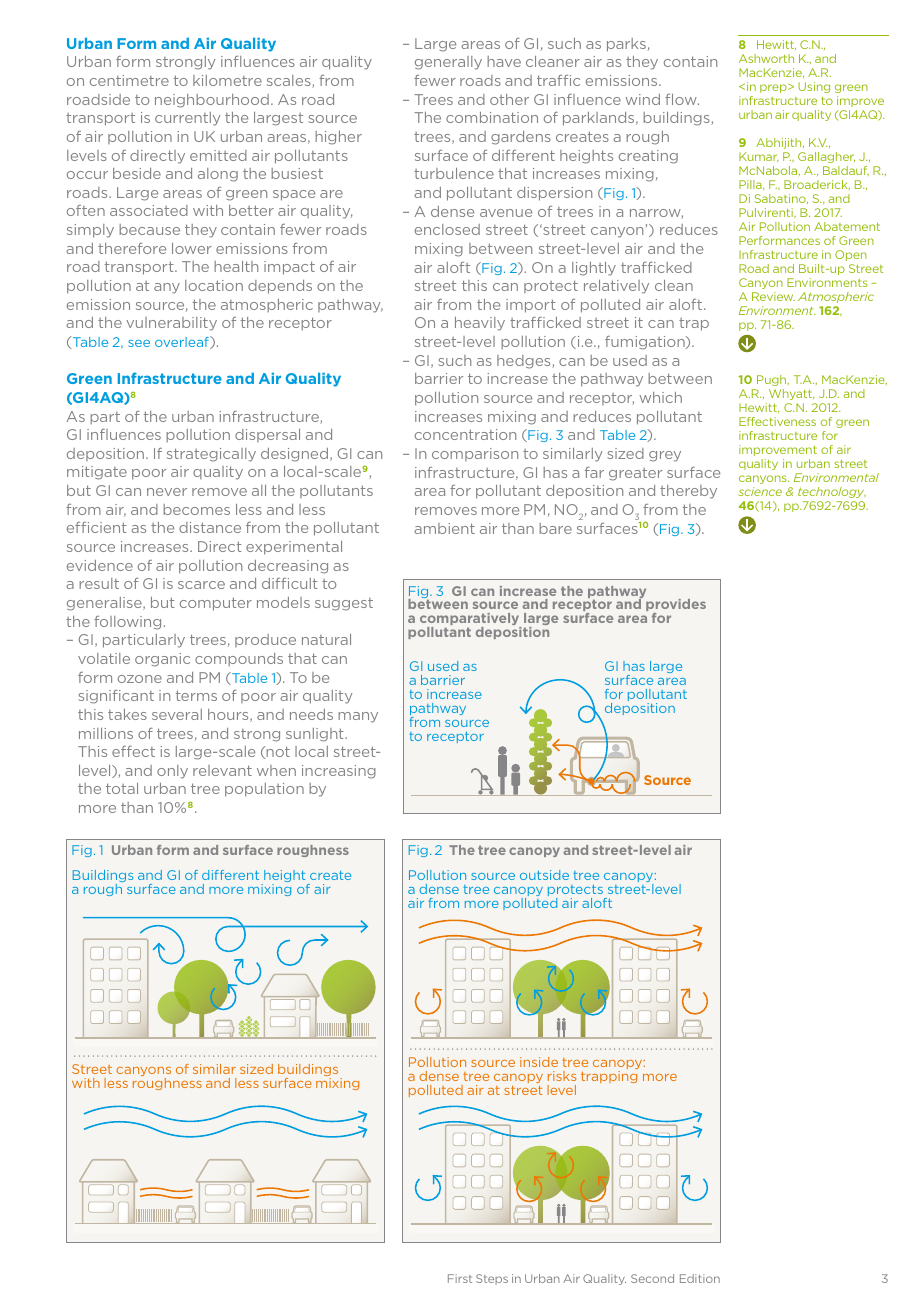 The width and height of the screenshot is (924, 1308). Describe the element at coordinates (139, 343) in the screenshot. I see `see` at that location.
